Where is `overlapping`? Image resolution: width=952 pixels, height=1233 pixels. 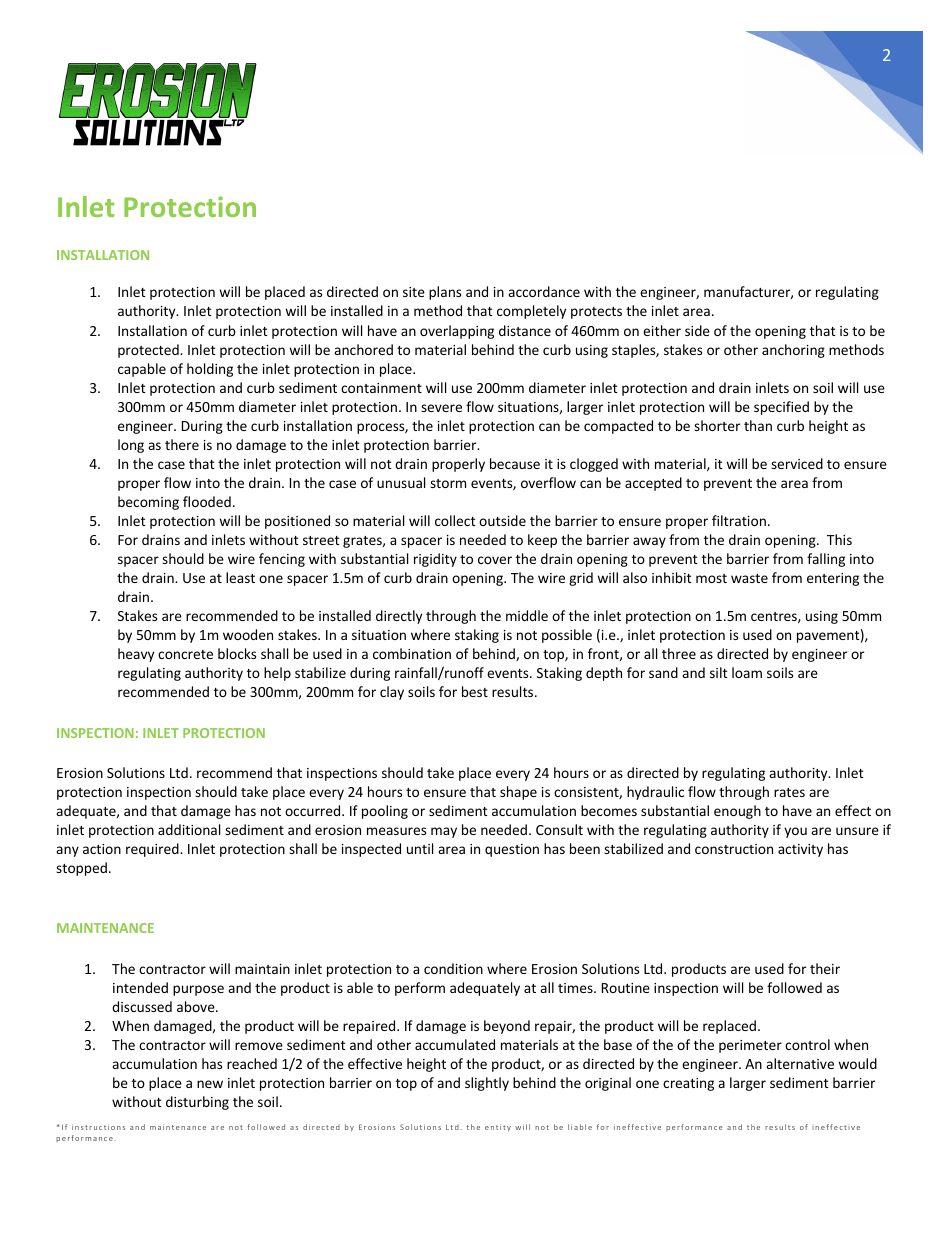
overlapping is located at coordinates (457, 332).
